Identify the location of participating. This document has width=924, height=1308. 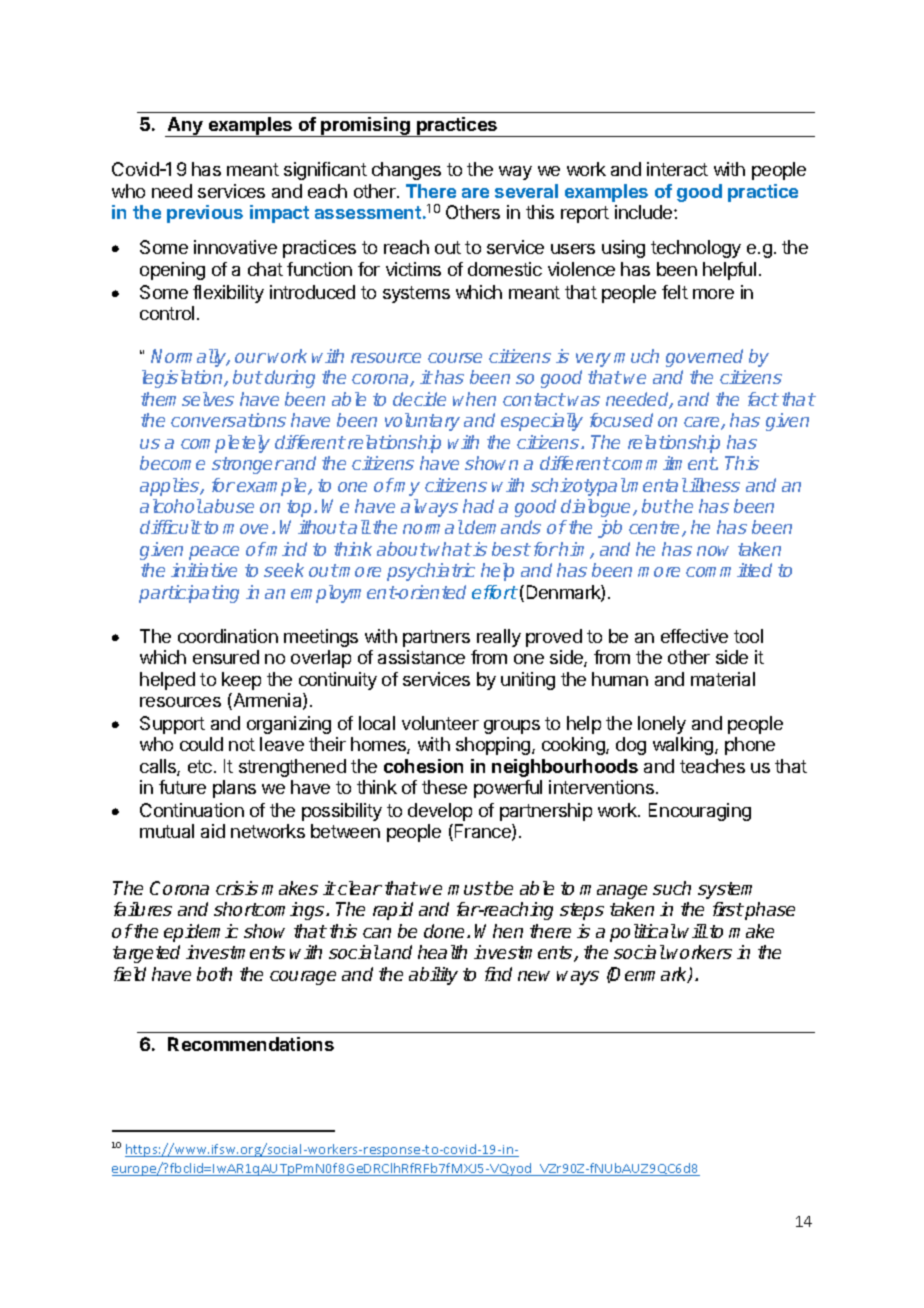
(189, 594).
